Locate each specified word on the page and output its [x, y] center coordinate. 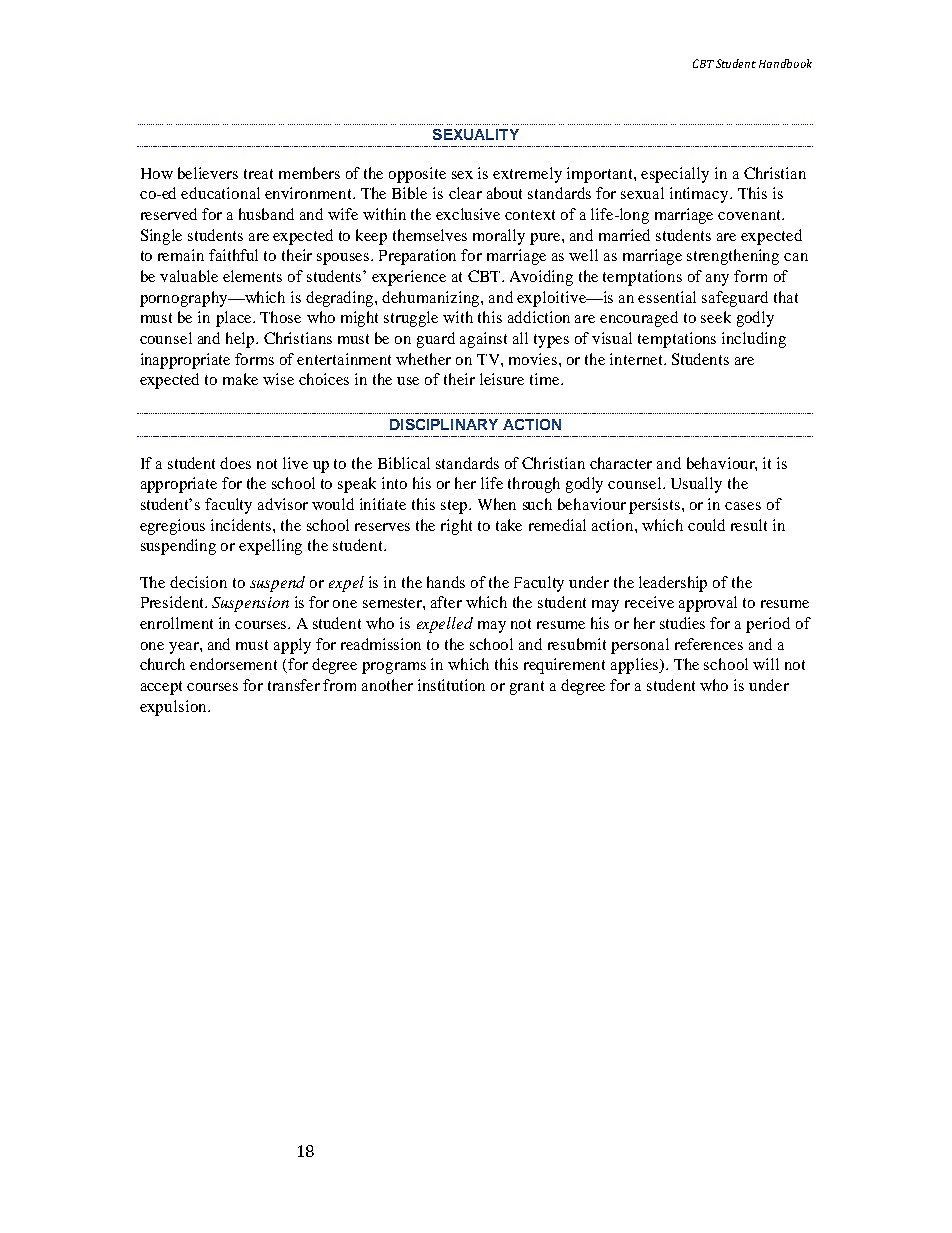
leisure [502, 379]
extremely [527, 175]
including [754, 340]
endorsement [233, 664]
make [240, 379]
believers [208, 173]
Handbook [785, 63]
